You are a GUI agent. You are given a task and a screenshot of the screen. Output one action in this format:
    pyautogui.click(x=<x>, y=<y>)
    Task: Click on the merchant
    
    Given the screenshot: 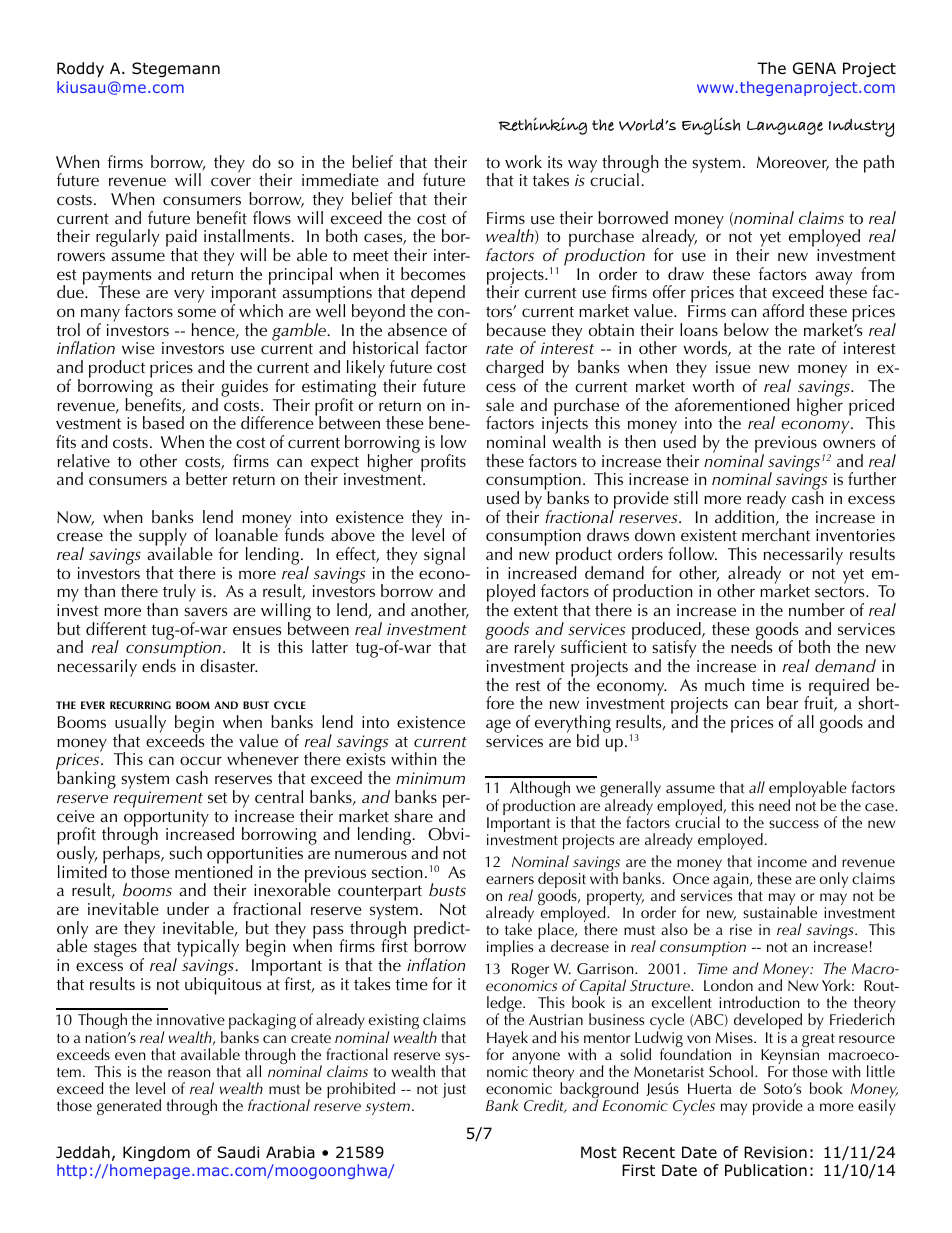 What is the action you would take?
    pyautogui.click(x=776, y=534)
